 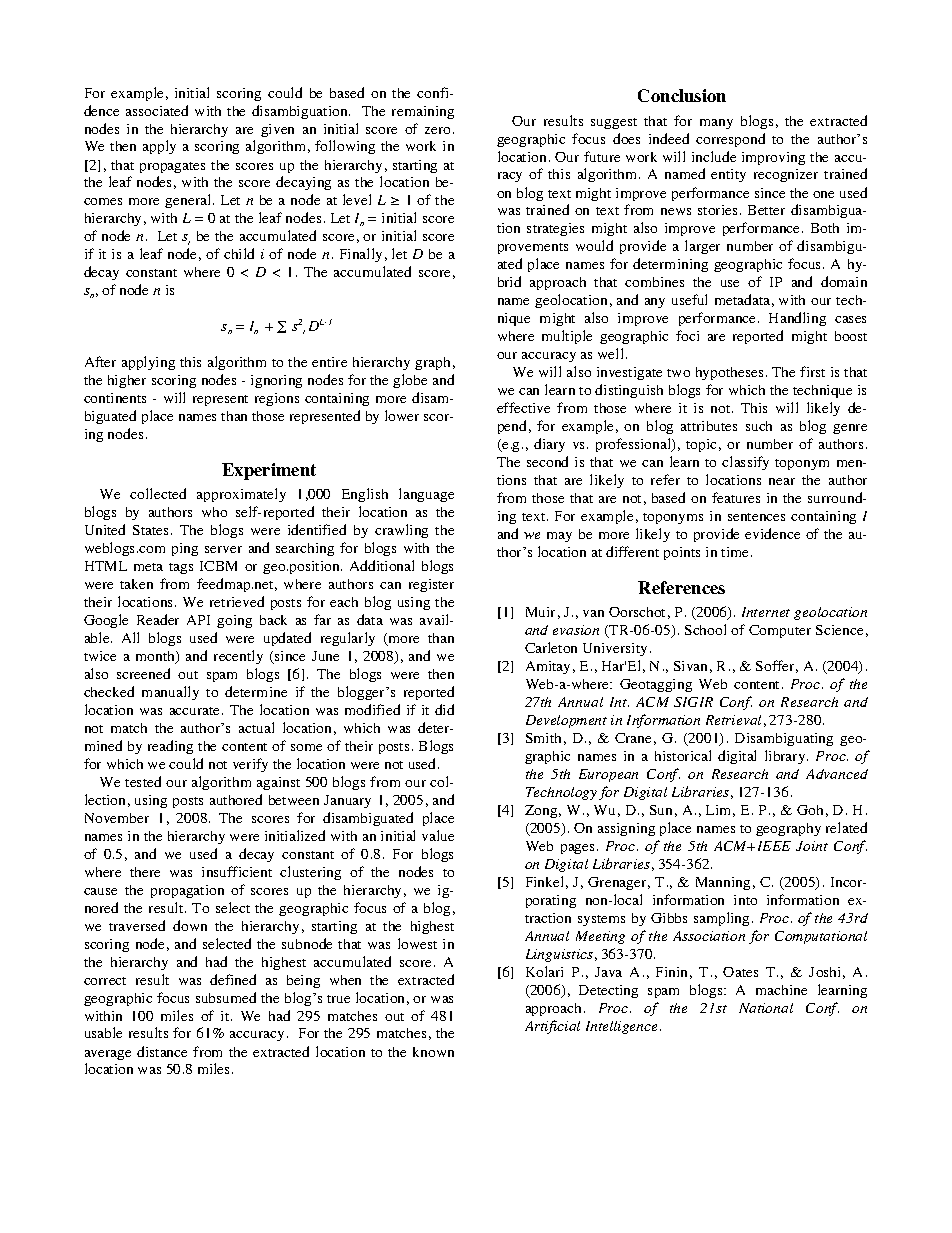 What do you see at coordinates (437, 130) in the screenshot?
I see `zero` at bounding box center [437, 130].
